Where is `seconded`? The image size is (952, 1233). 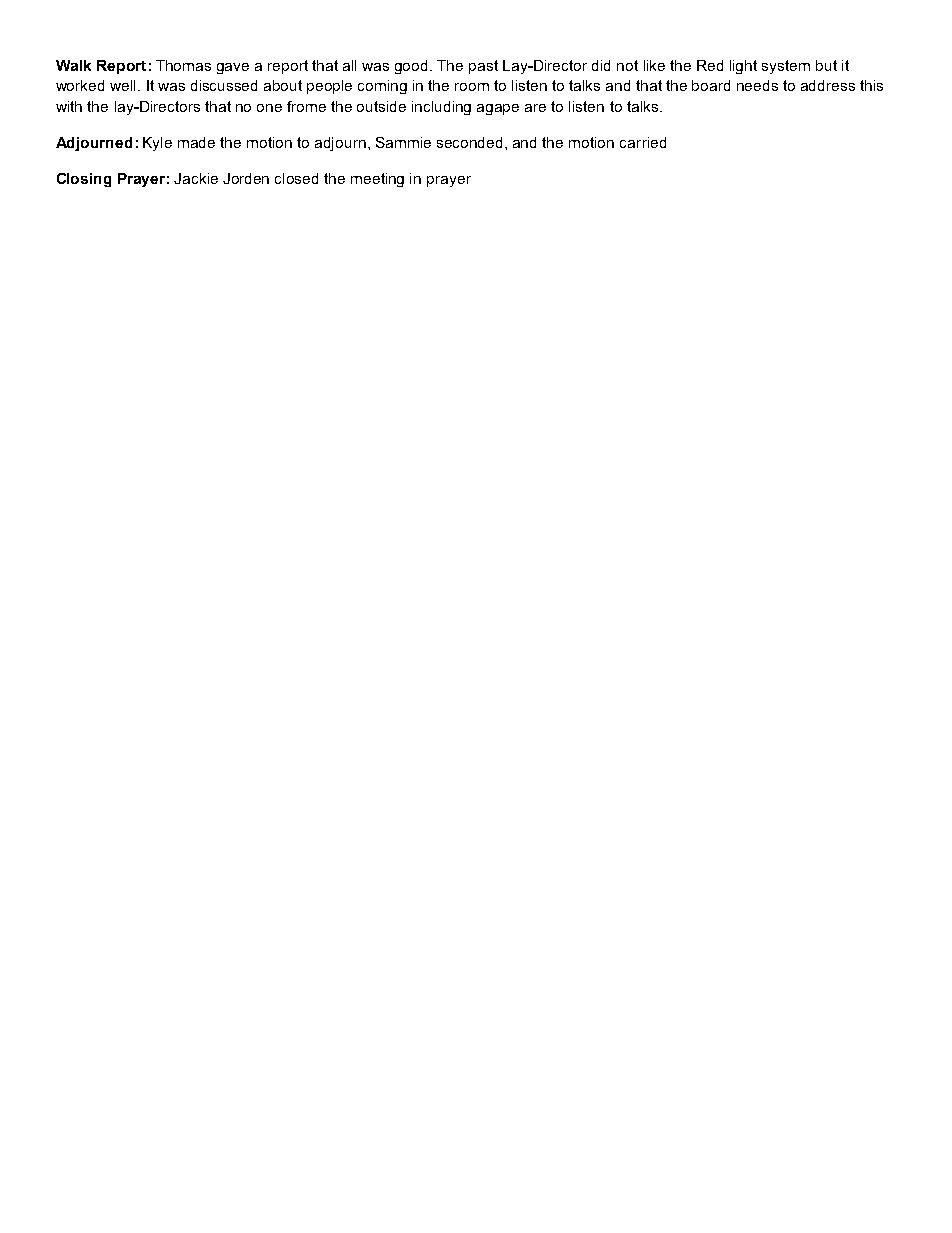 seconded is located at coordinates (469, 142).
